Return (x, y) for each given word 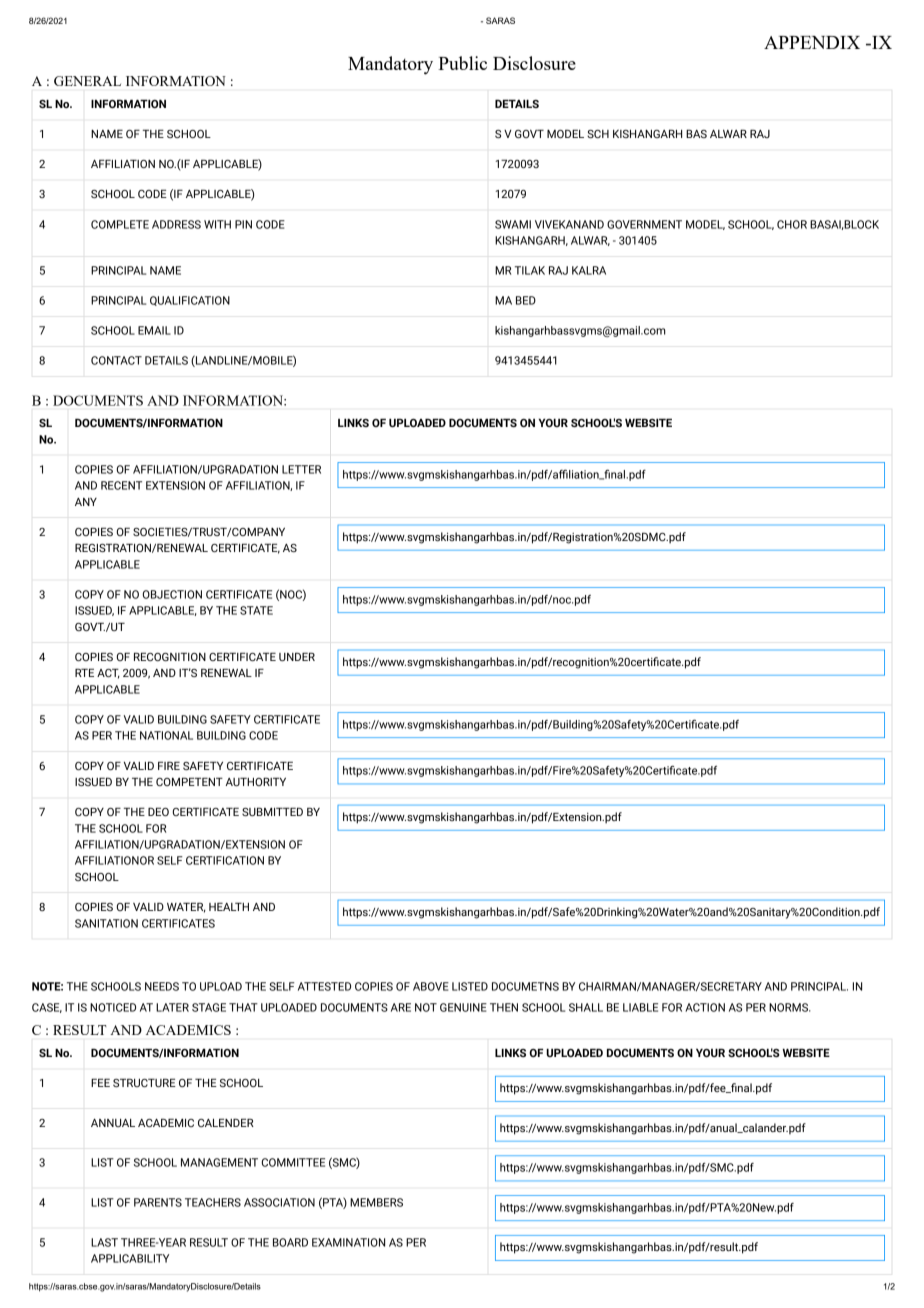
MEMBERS (376, 1202)
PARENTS (158, 1202)
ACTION (705, 1007)
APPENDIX (812, 42)
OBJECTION (172, 594)
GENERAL (87, 81)
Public (462, 63)
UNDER (297, 657)
